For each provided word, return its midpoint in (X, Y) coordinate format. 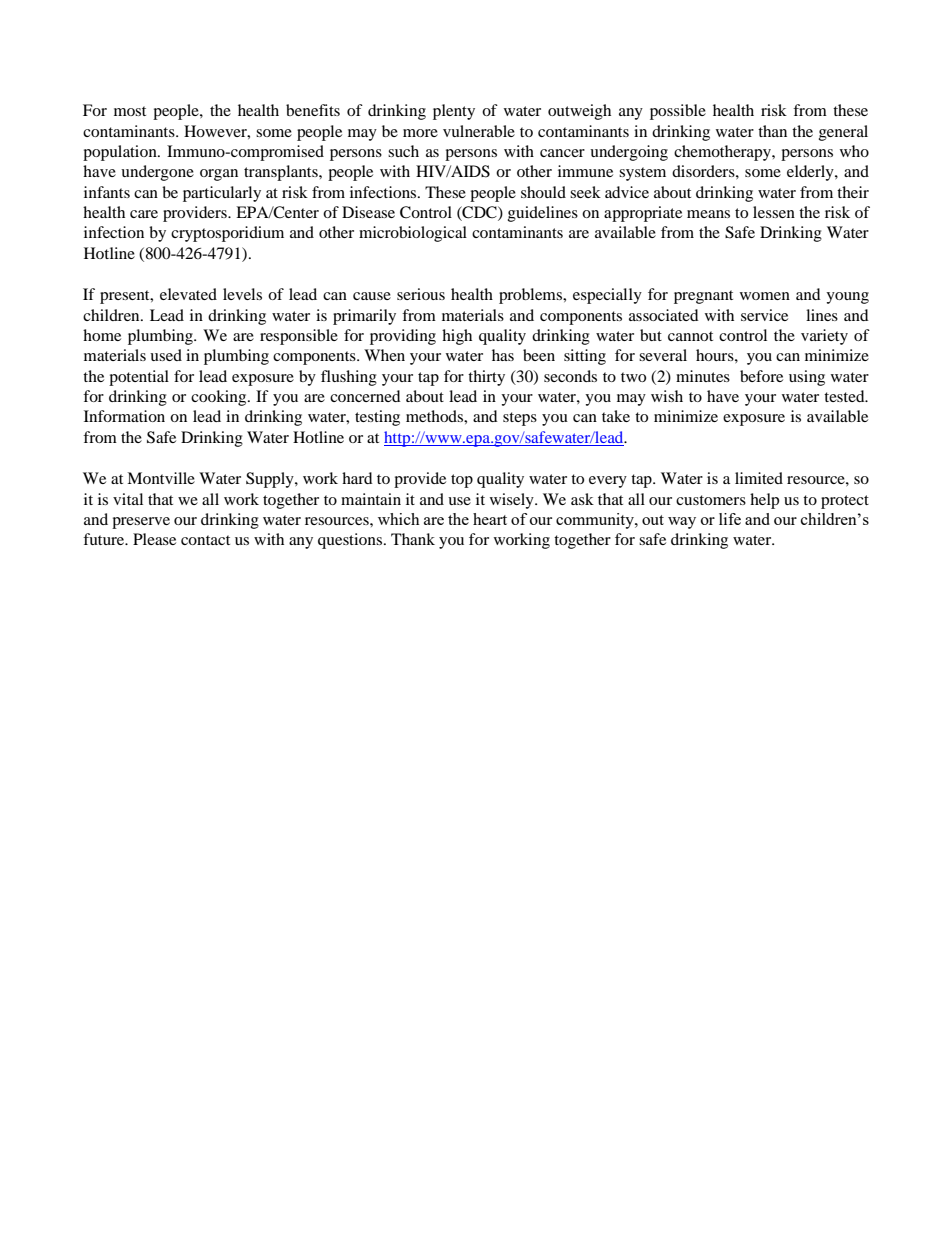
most (130, 111)
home (102, 335)
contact (205, 540)
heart (490, 519)
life (730, 519)
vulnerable (479, 131)
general (843, 133)
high (457, 337)
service (764, 315)
